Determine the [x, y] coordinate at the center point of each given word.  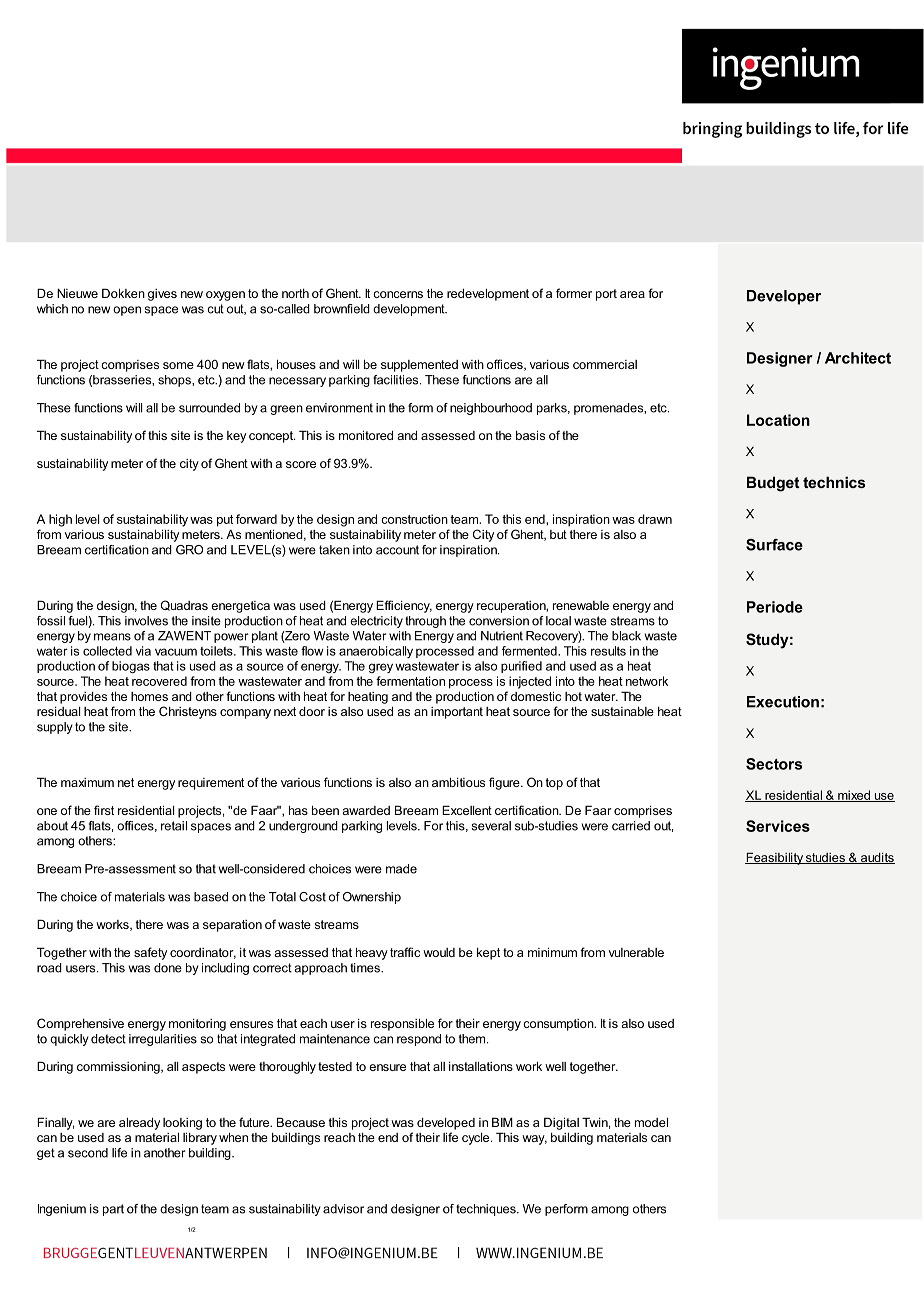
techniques [487, 1210]
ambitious [458, 782]
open [127, 311]
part [113, 1210]
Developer [784, 297]
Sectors [774, 764]
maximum [87, 782]
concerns [398, 294]
